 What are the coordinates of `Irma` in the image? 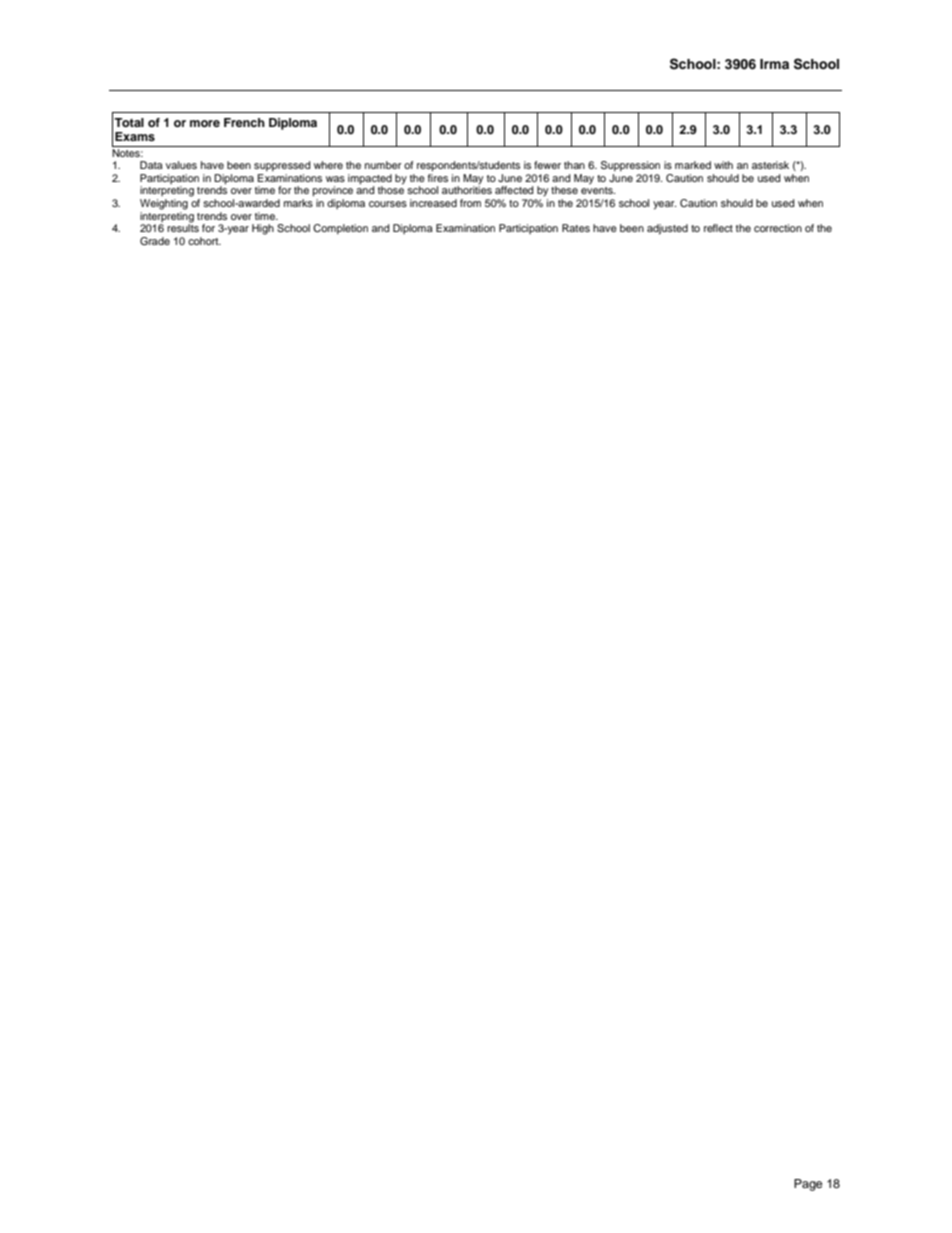 It's located at (774, 64).
